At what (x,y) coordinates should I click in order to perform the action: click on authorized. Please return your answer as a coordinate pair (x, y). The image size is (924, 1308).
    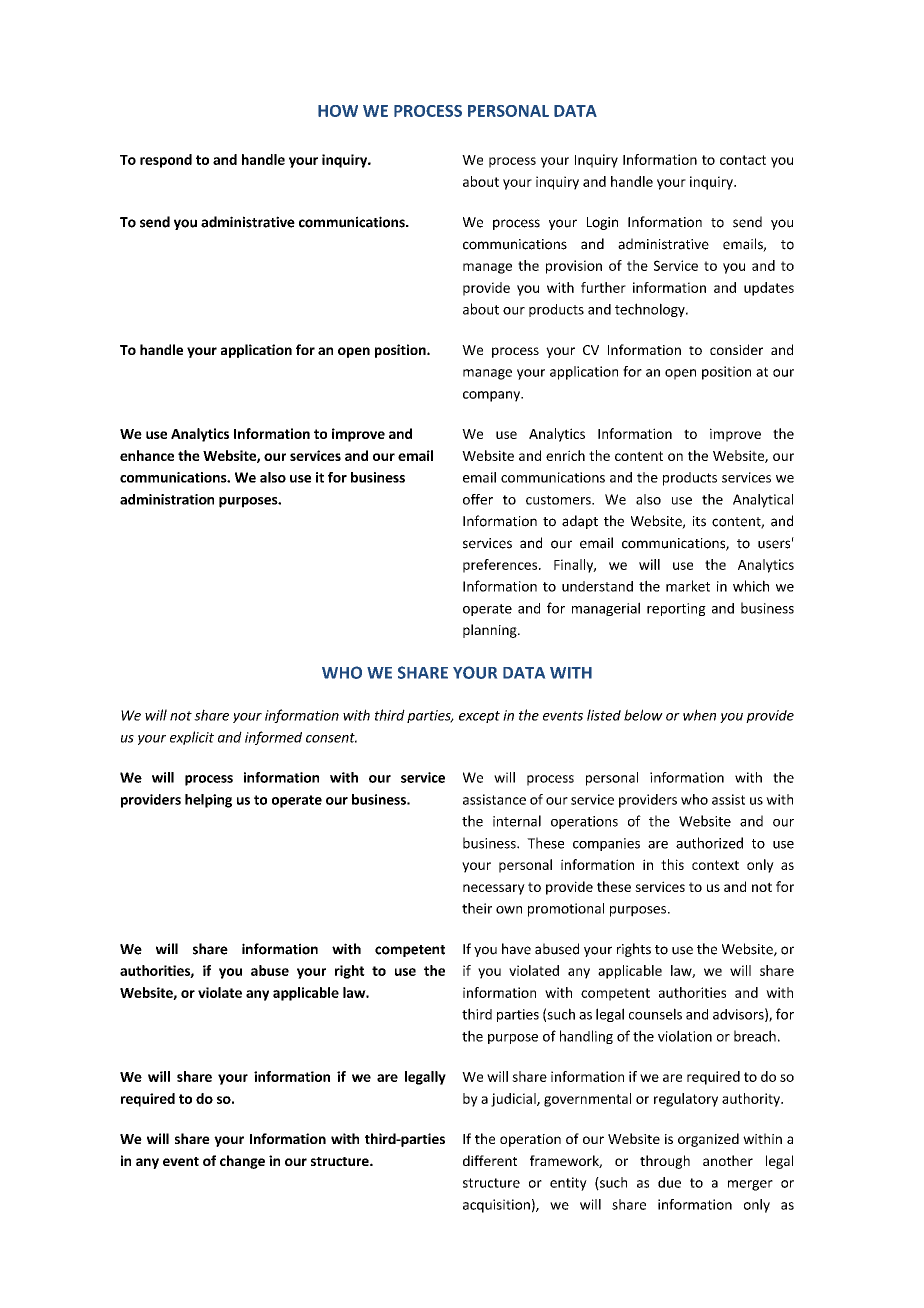
    Looking at the image, I should click on (709, 843).
